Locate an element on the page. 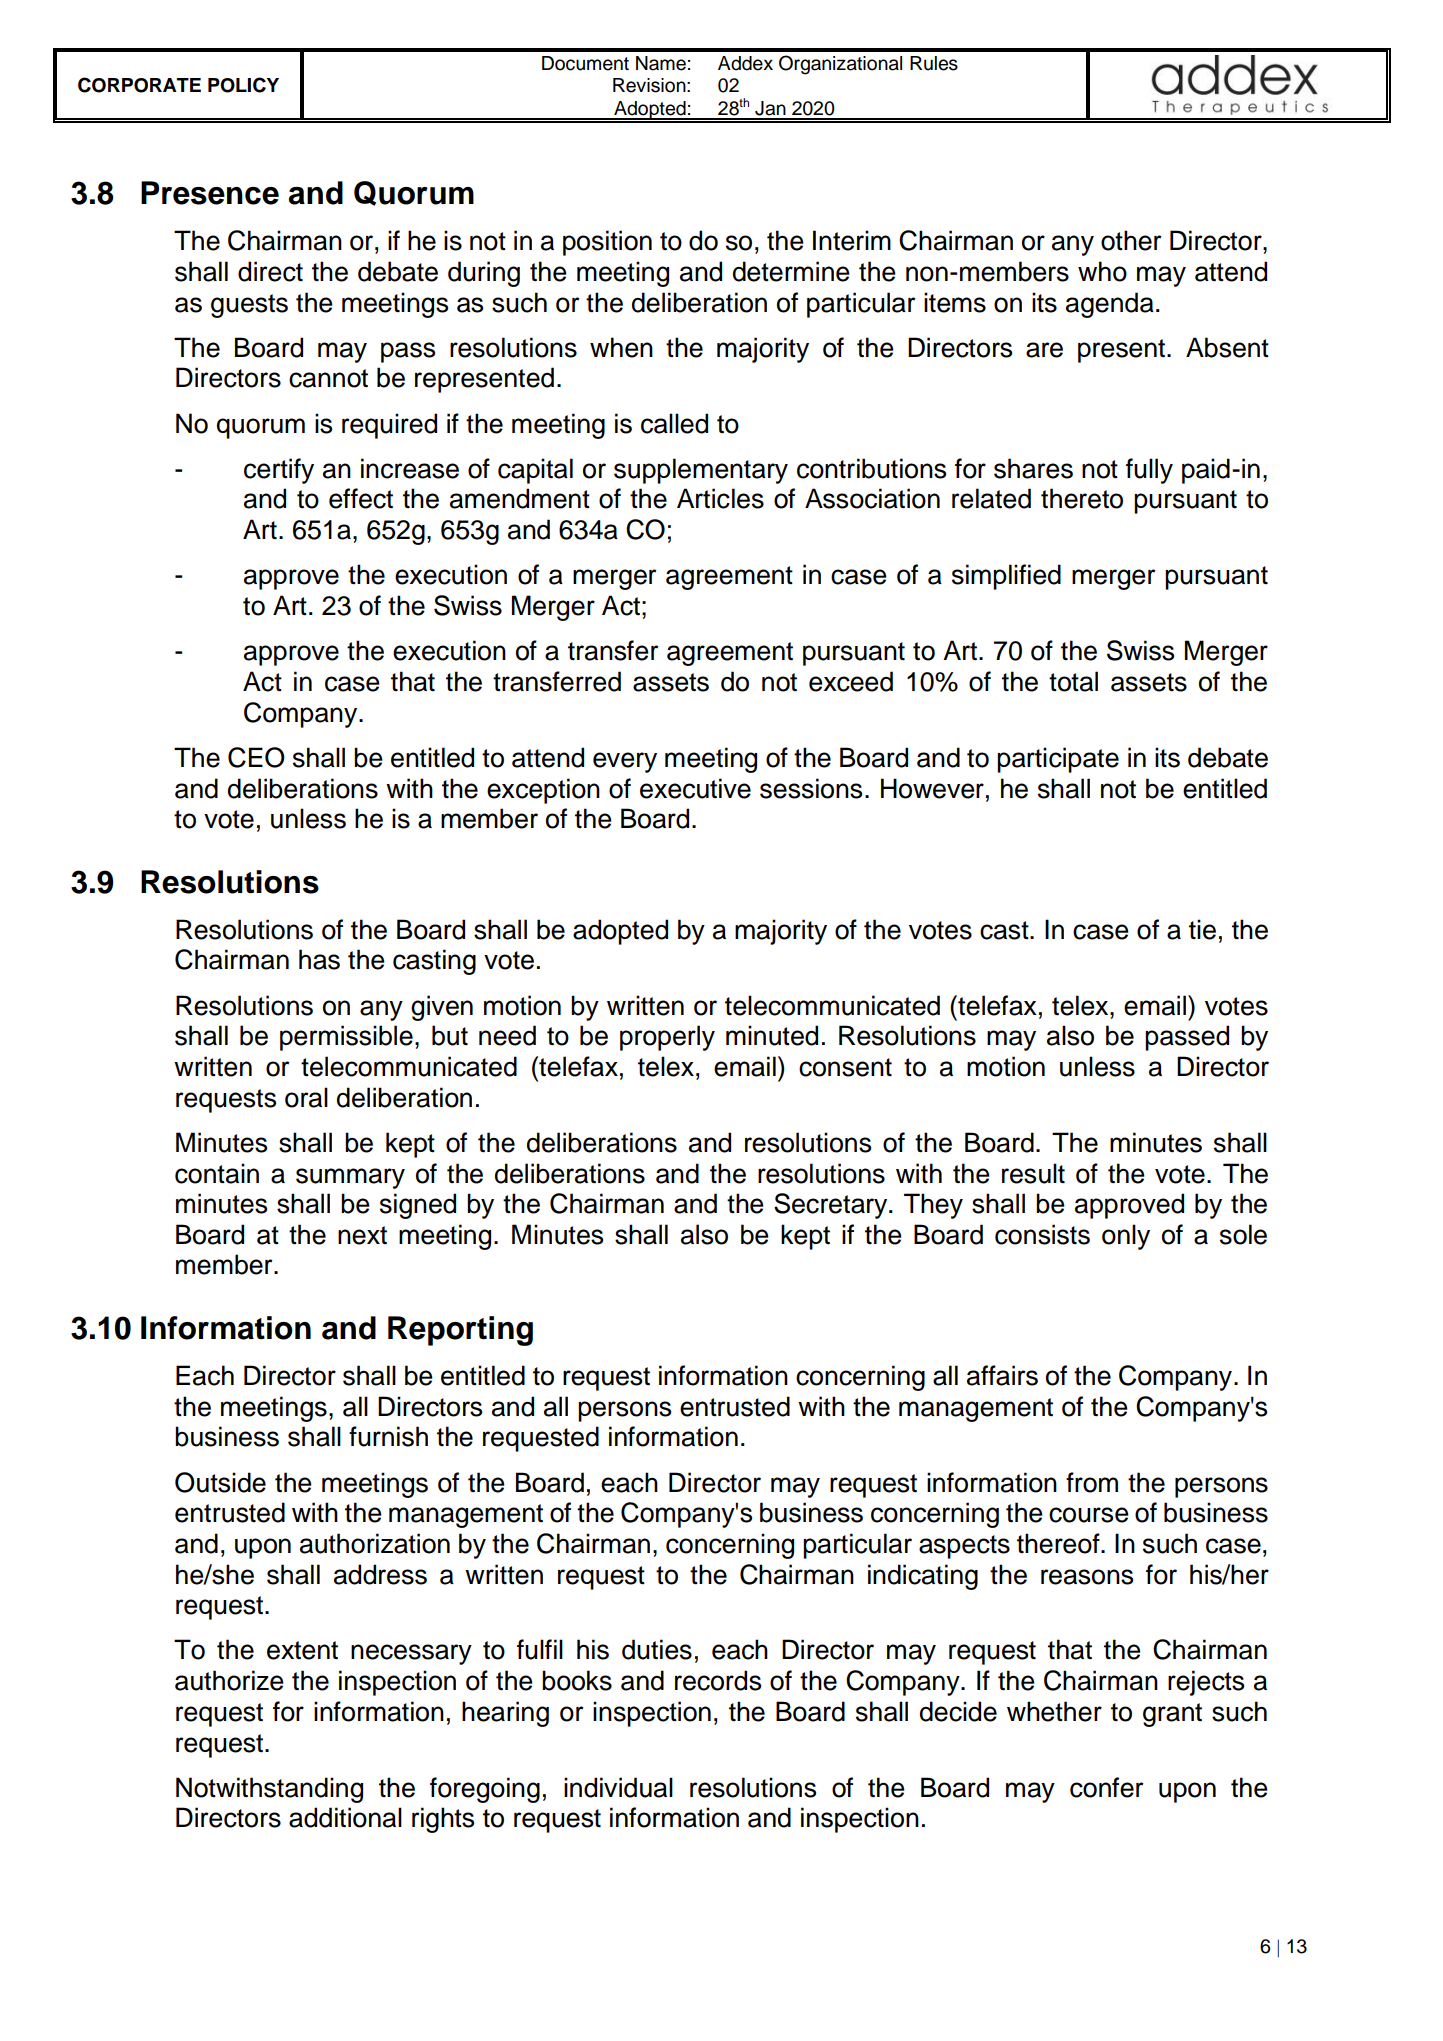 This page has width=1443, height=2041. individual is located at coordinates (618, 1787).
